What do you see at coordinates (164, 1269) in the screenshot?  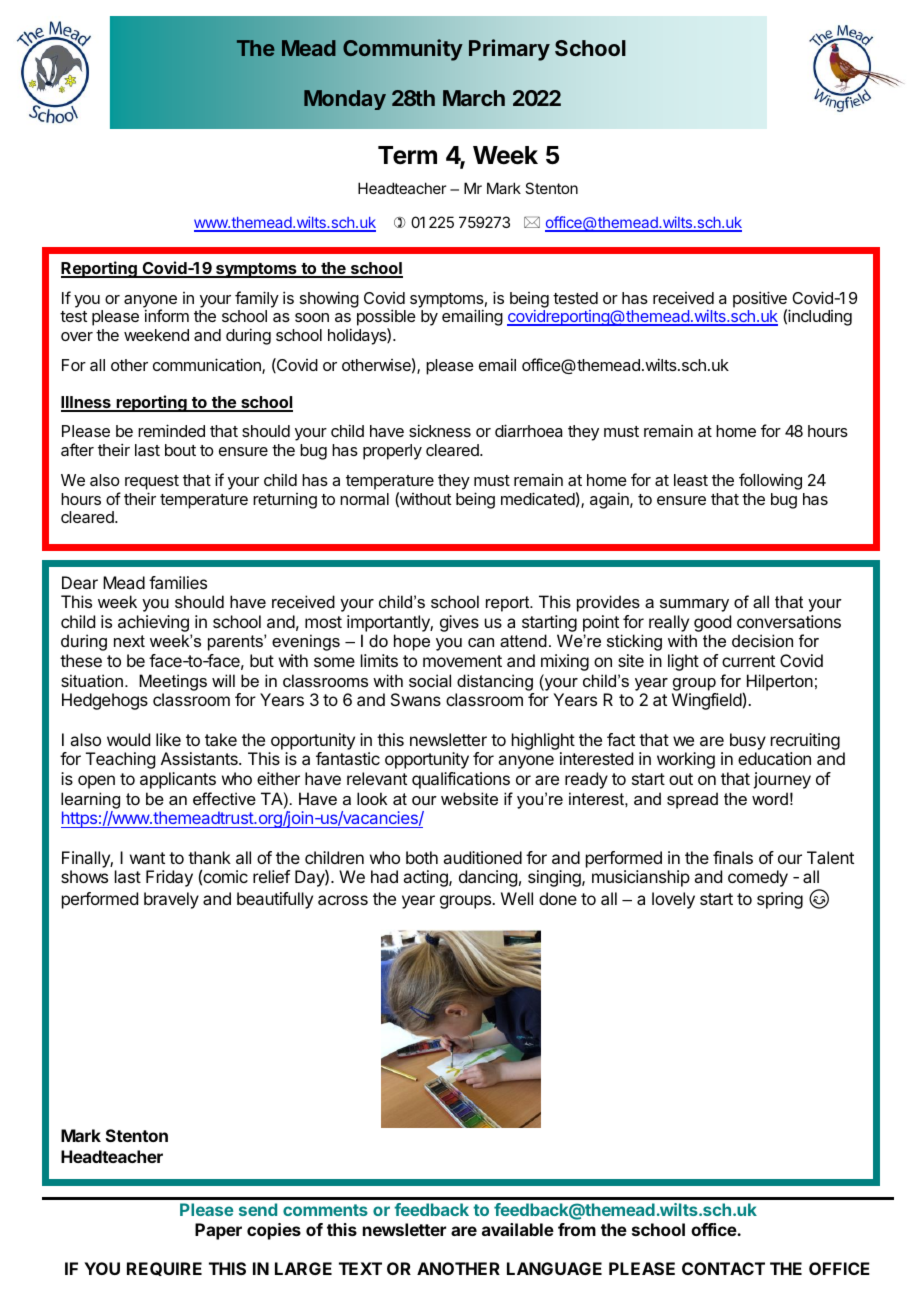 I see `REQUIRE` at bounding box center [164, 1269].
